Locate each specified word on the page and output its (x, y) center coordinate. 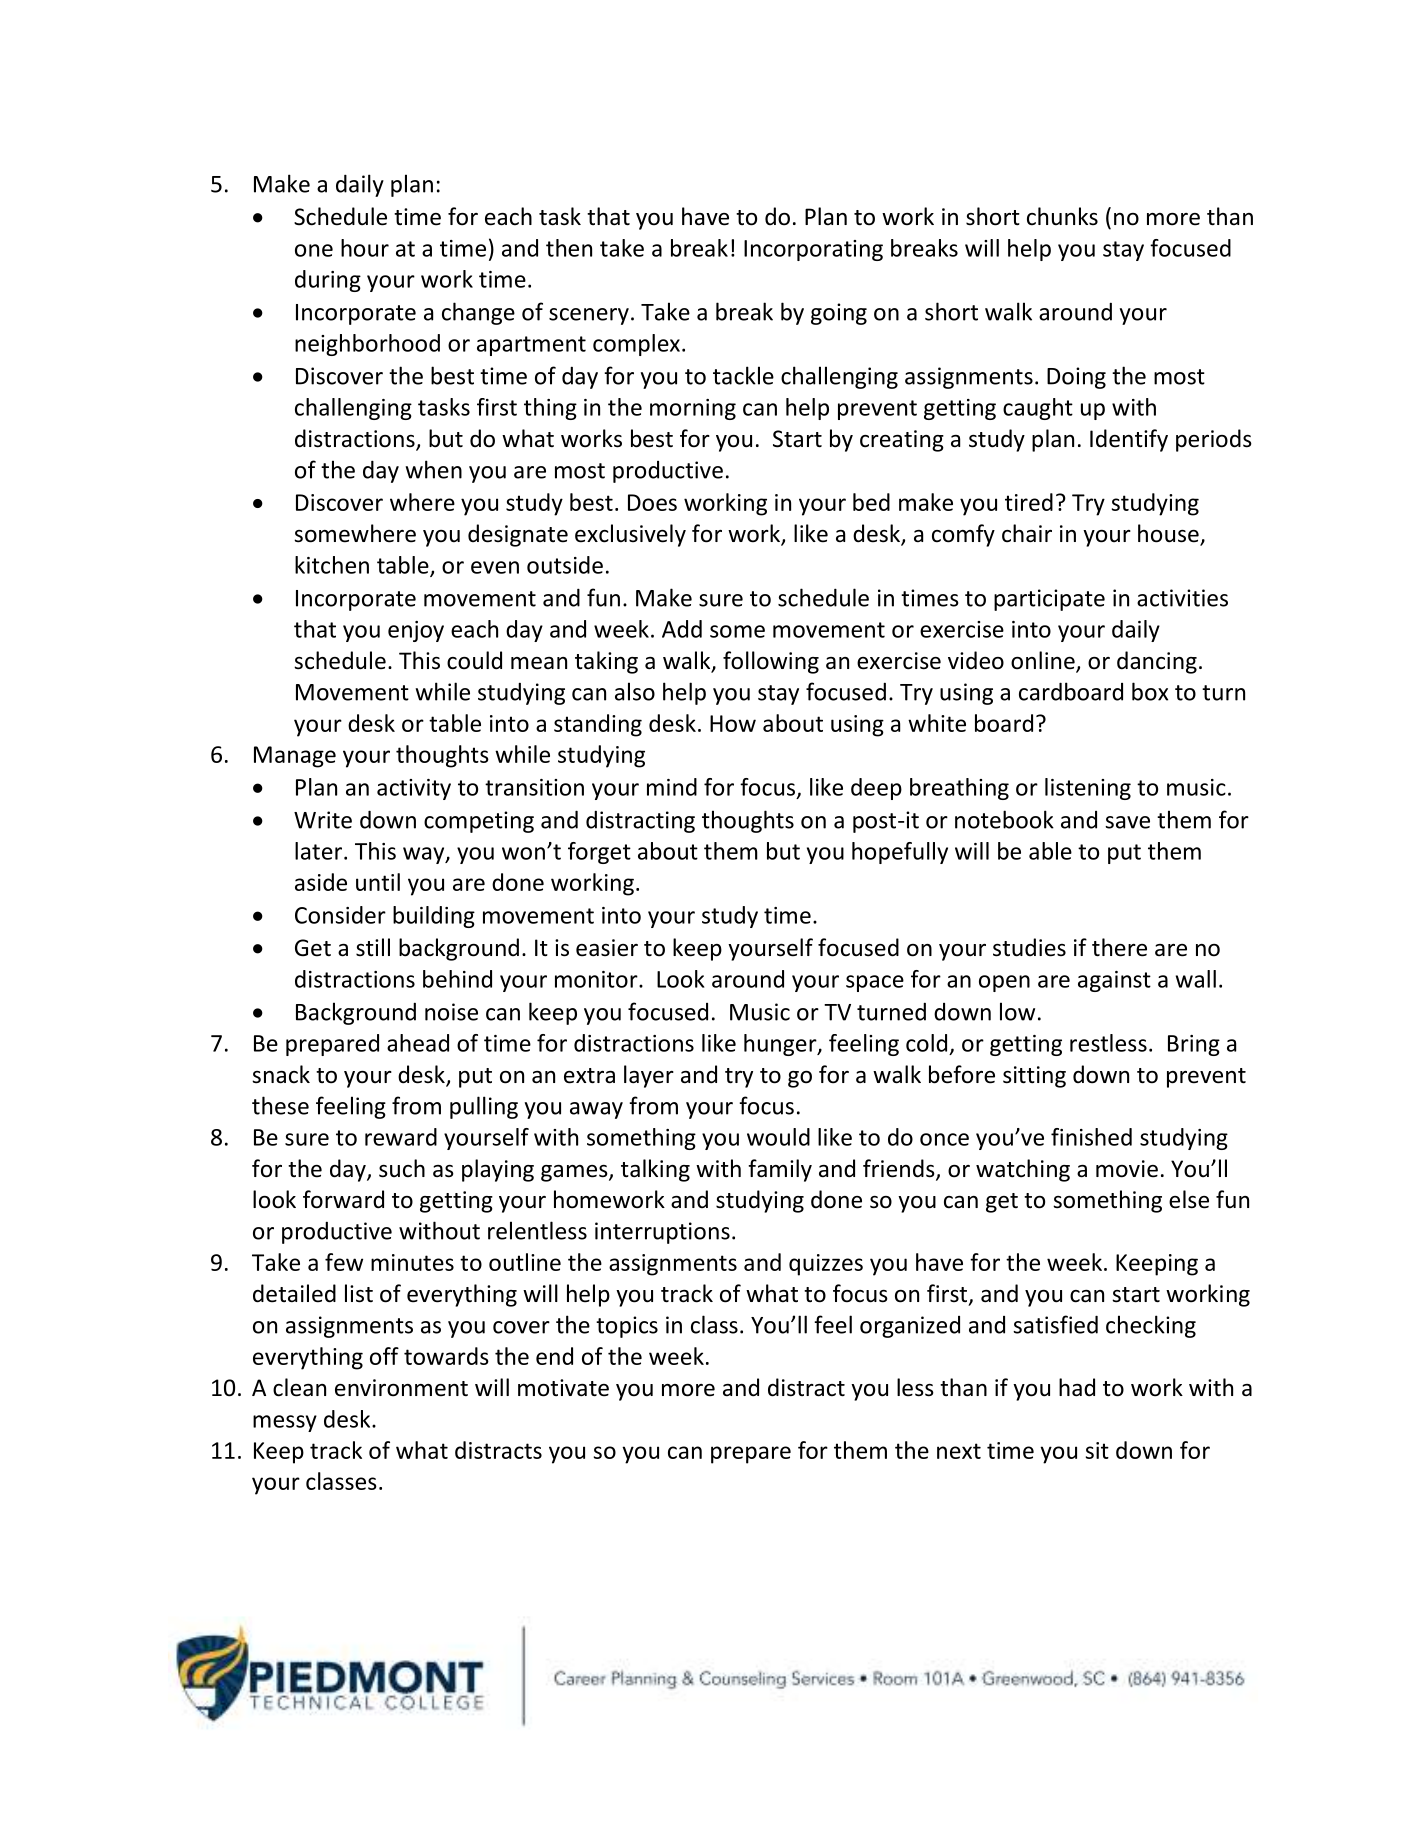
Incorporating (813, 250)
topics (627, 1327)
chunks (1062, 216)
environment (401, 1388)
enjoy (416, 631)
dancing (1157, 662)
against (1114, 981)
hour (365, 248)
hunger (781, 1045)
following (771, 662)
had (1077, 1387)
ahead (418, 1043)
